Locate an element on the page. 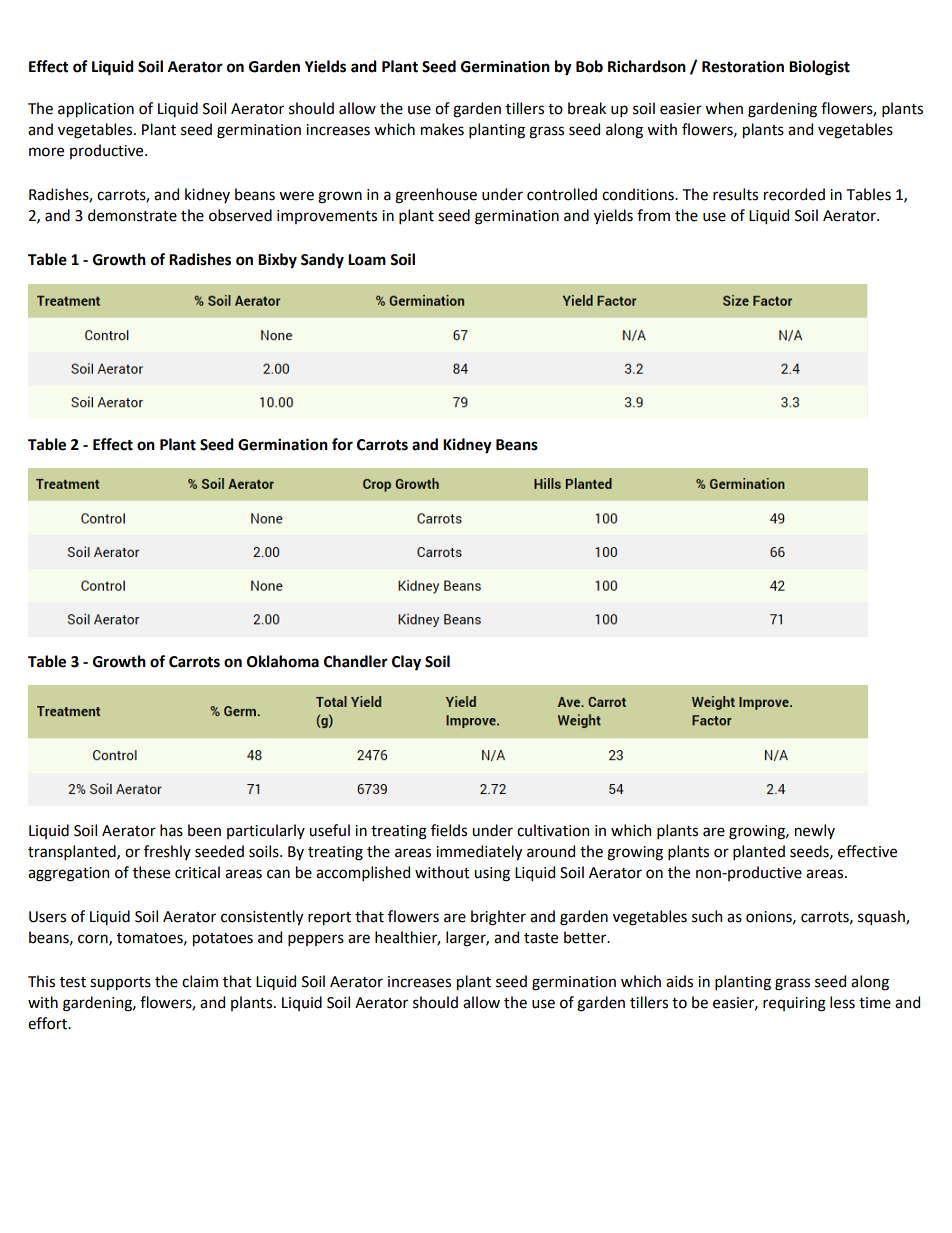 This page has width=952, height=1233. Bixby is located at coordinates (277, 261).
